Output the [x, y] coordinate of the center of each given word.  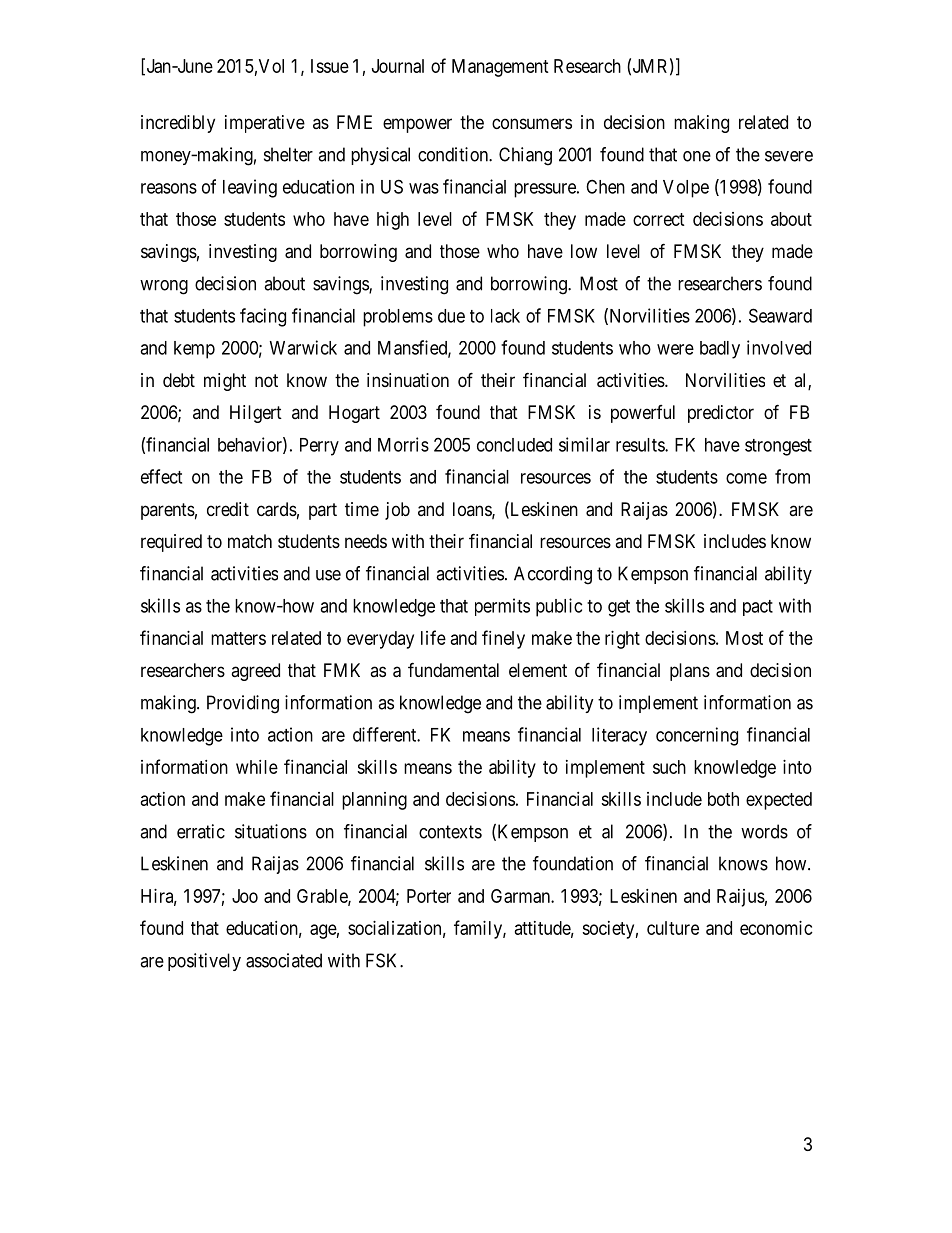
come [746, 478]
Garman [521, 896]
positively [204, 962]
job [397, 511]
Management [500, 68]
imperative [265, 124]
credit [228, 509]
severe [789, 156]
